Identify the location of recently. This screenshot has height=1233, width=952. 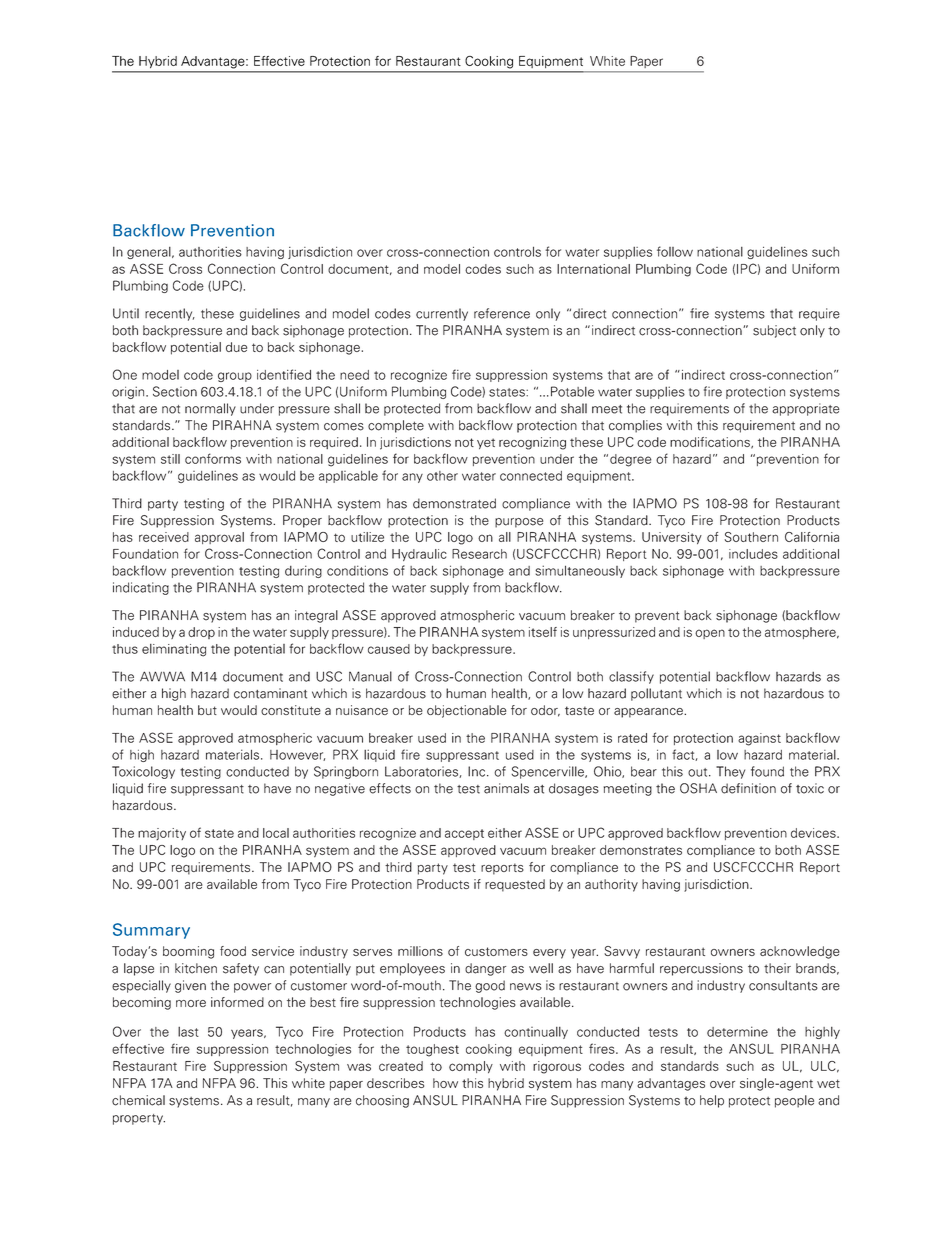
(170, 314).
